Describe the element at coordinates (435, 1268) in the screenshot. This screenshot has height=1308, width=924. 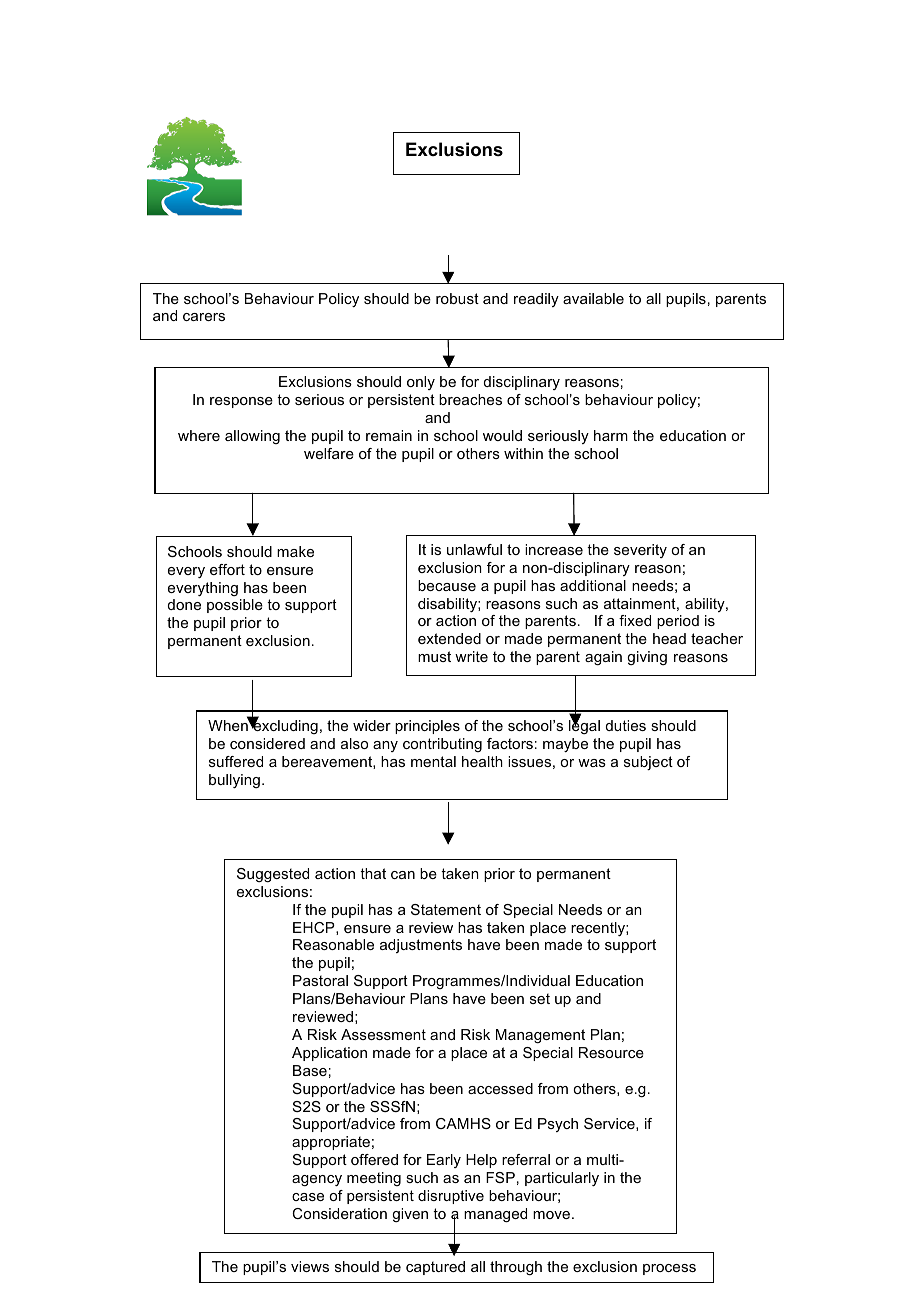
I see `captured` at that location.
